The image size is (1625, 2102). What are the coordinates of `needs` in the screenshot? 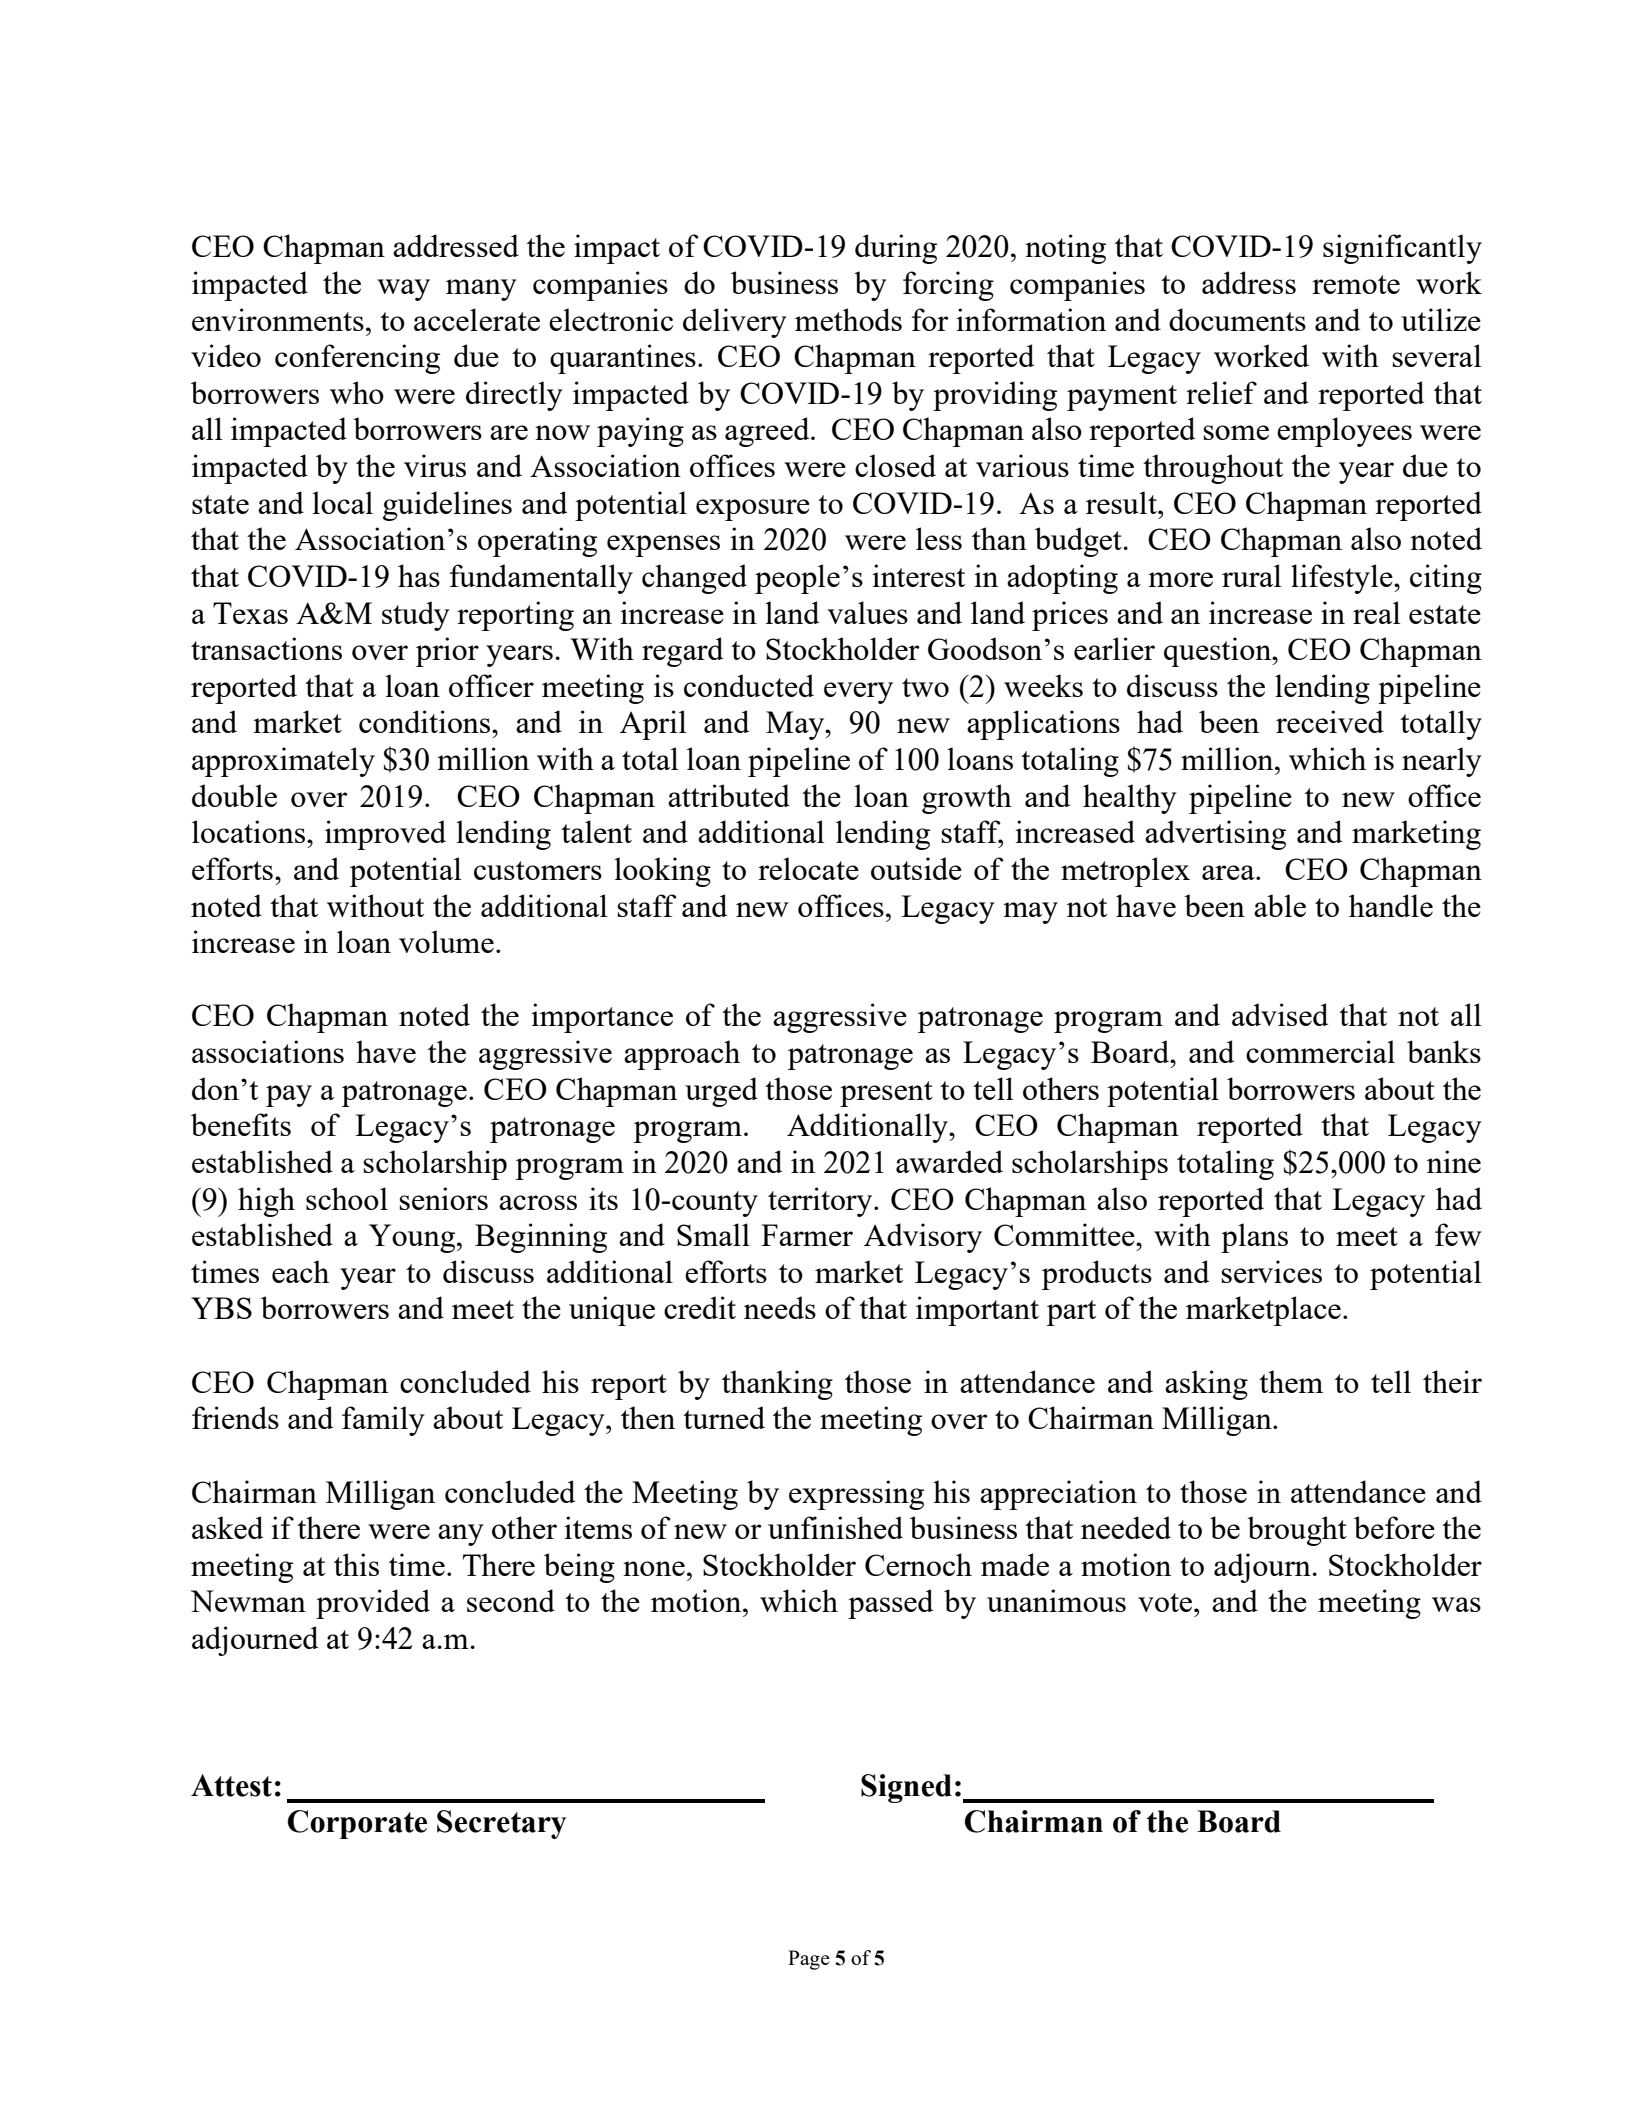 It's located at (780, 1307).
